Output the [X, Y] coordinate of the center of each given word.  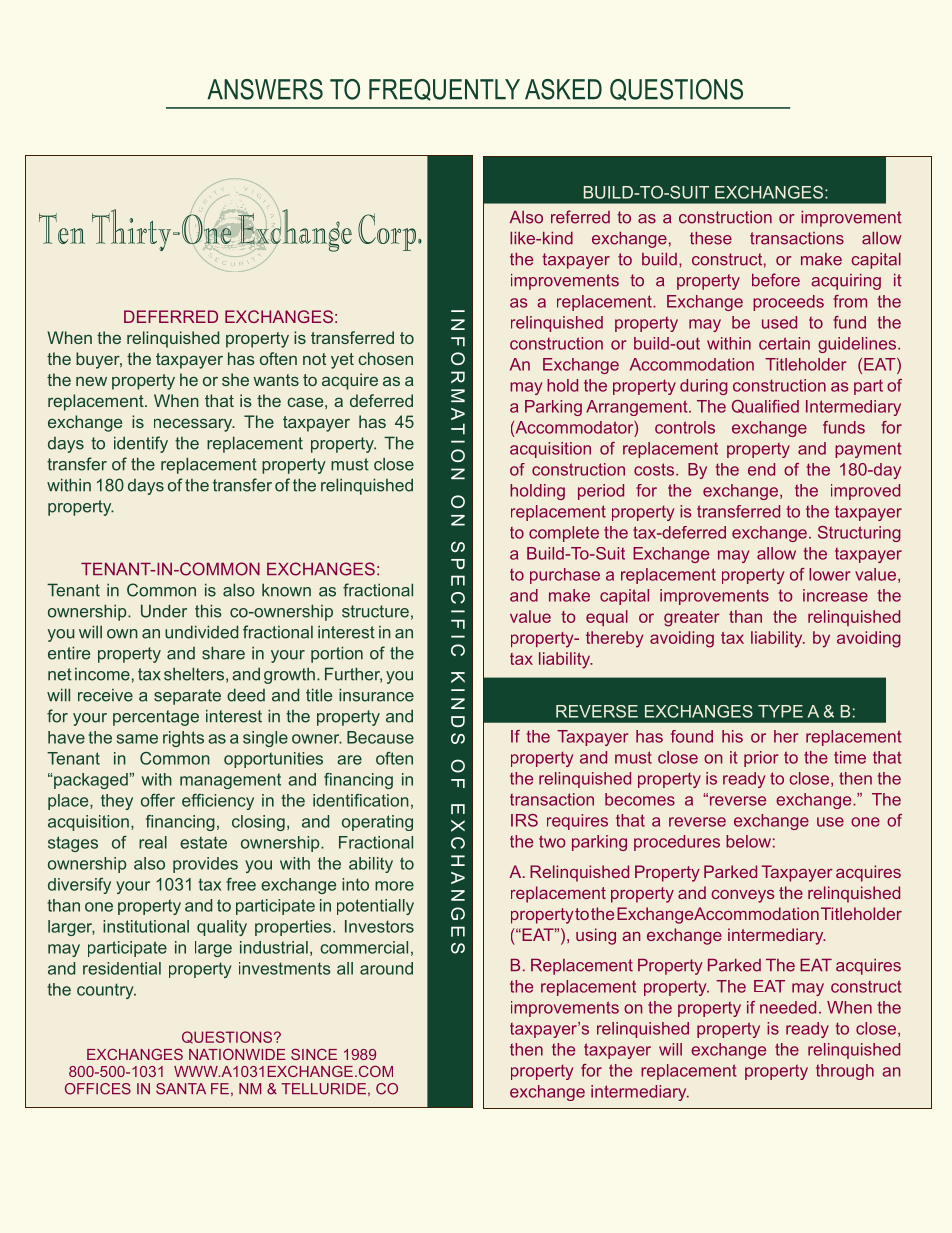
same [137, 739]
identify [141, 444]
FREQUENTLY [444, 90]
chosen [385, 358]
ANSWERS [265, 89]
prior [761, 759]
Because [380, 737]
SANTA [181, 1089]
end [761, 469]
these [711, 238]
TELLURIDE [323, 1089]
